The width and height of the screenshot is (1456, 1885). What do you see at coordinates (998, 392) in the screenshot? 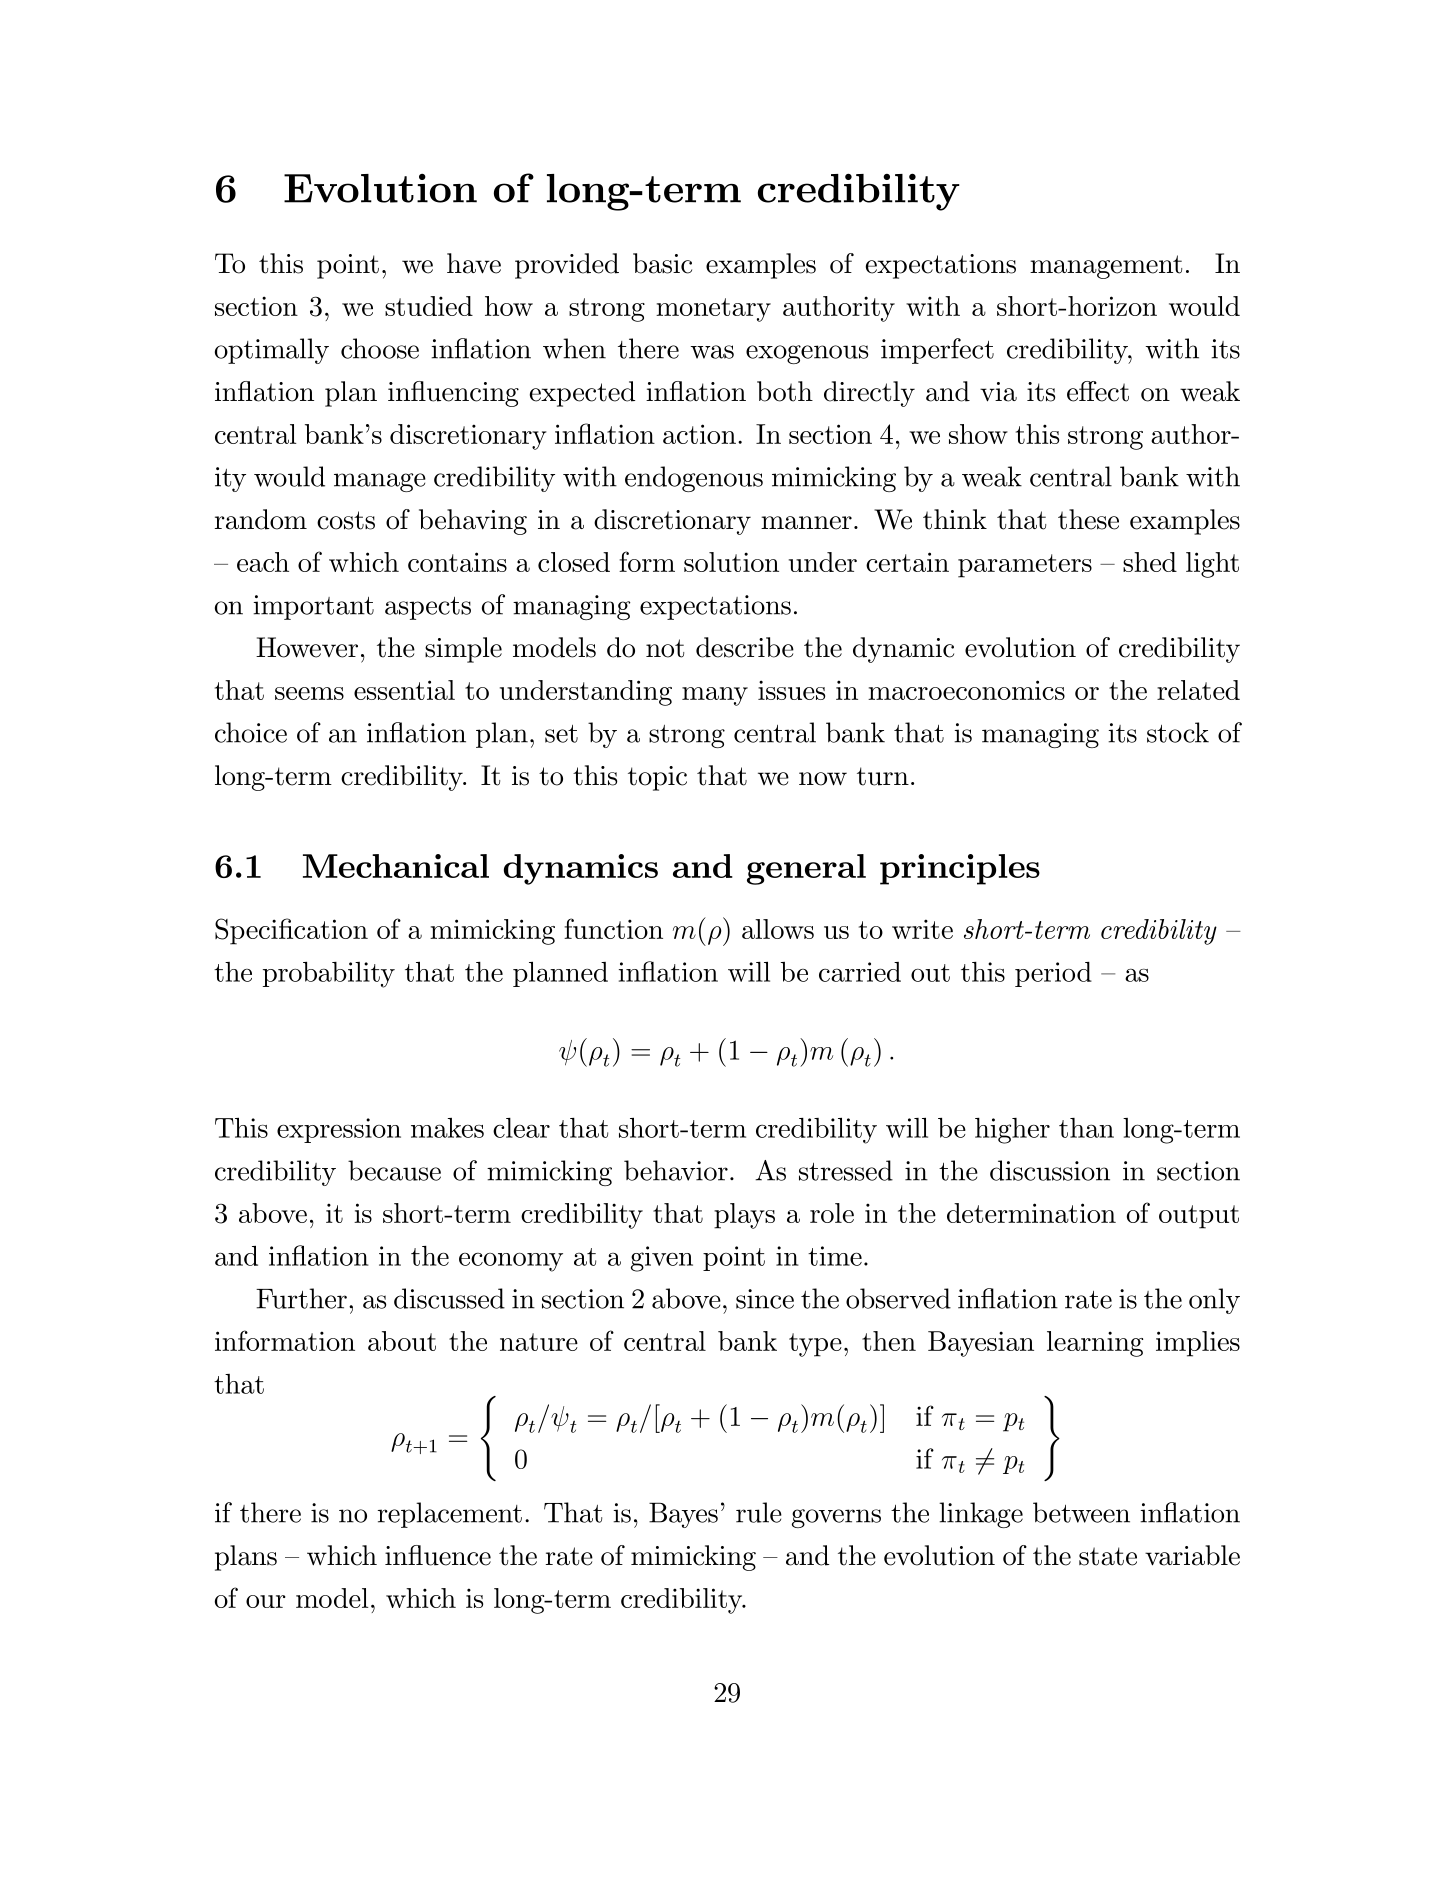
I see `via` at bounding box center [998, 392].
